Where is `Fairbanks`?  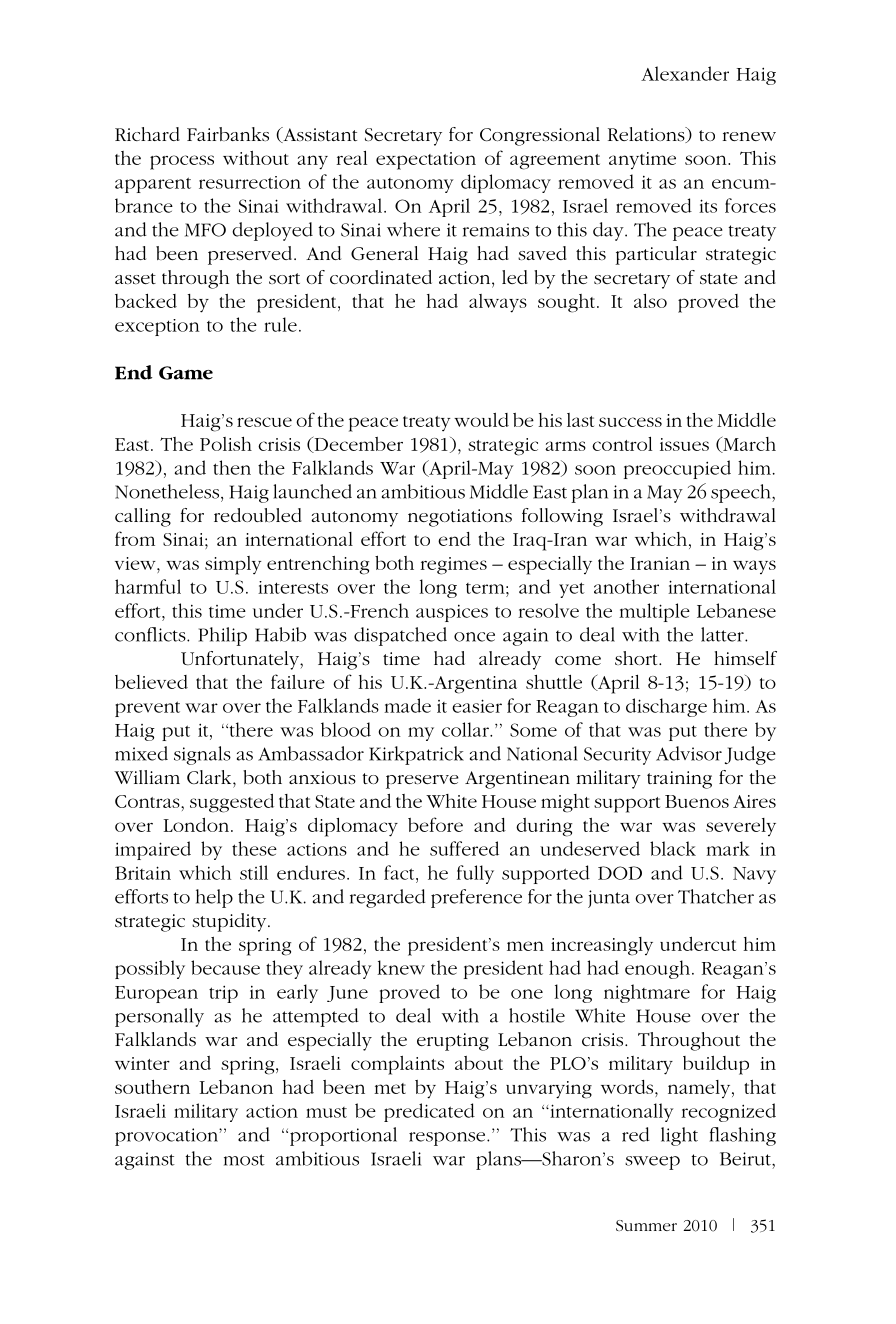 Fairbanks is located at coordinates (228, 134).
